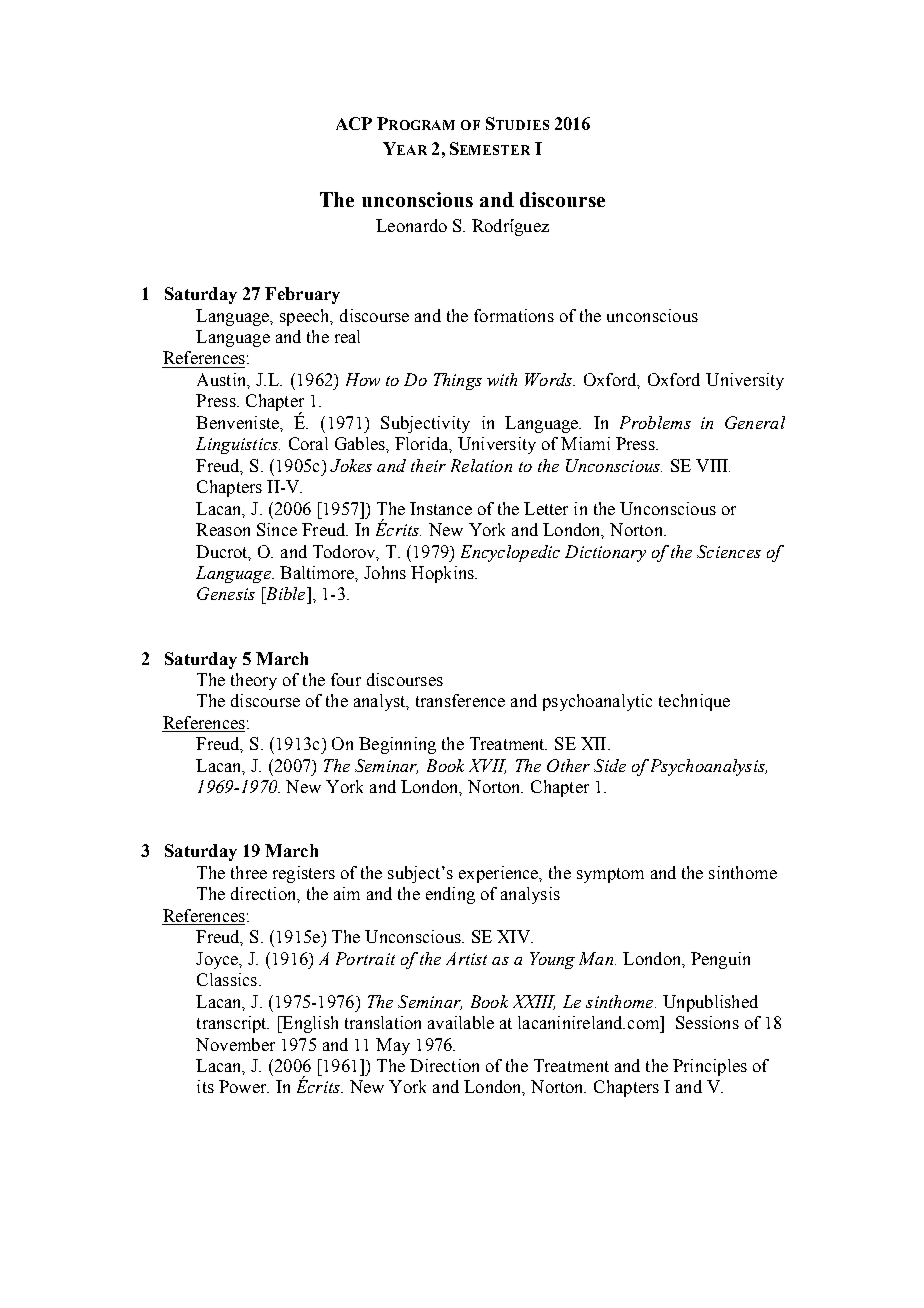  What do you see at coordinates (729, 551) in the page?
I see `Sciences` at bounding box center [729, 551].
